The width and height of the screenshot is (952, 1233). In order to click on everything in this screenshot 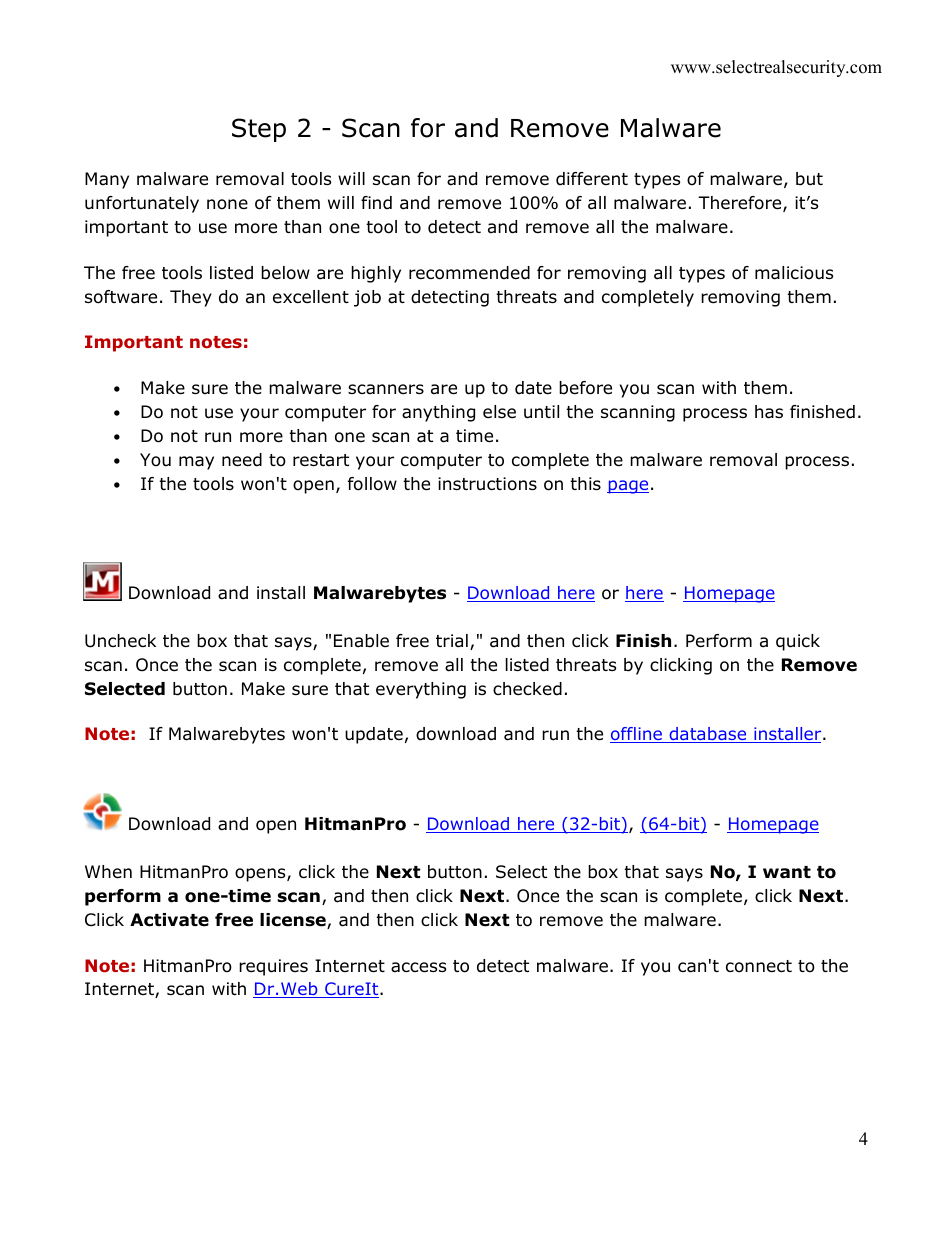, I will do `click(421, 690)`.
